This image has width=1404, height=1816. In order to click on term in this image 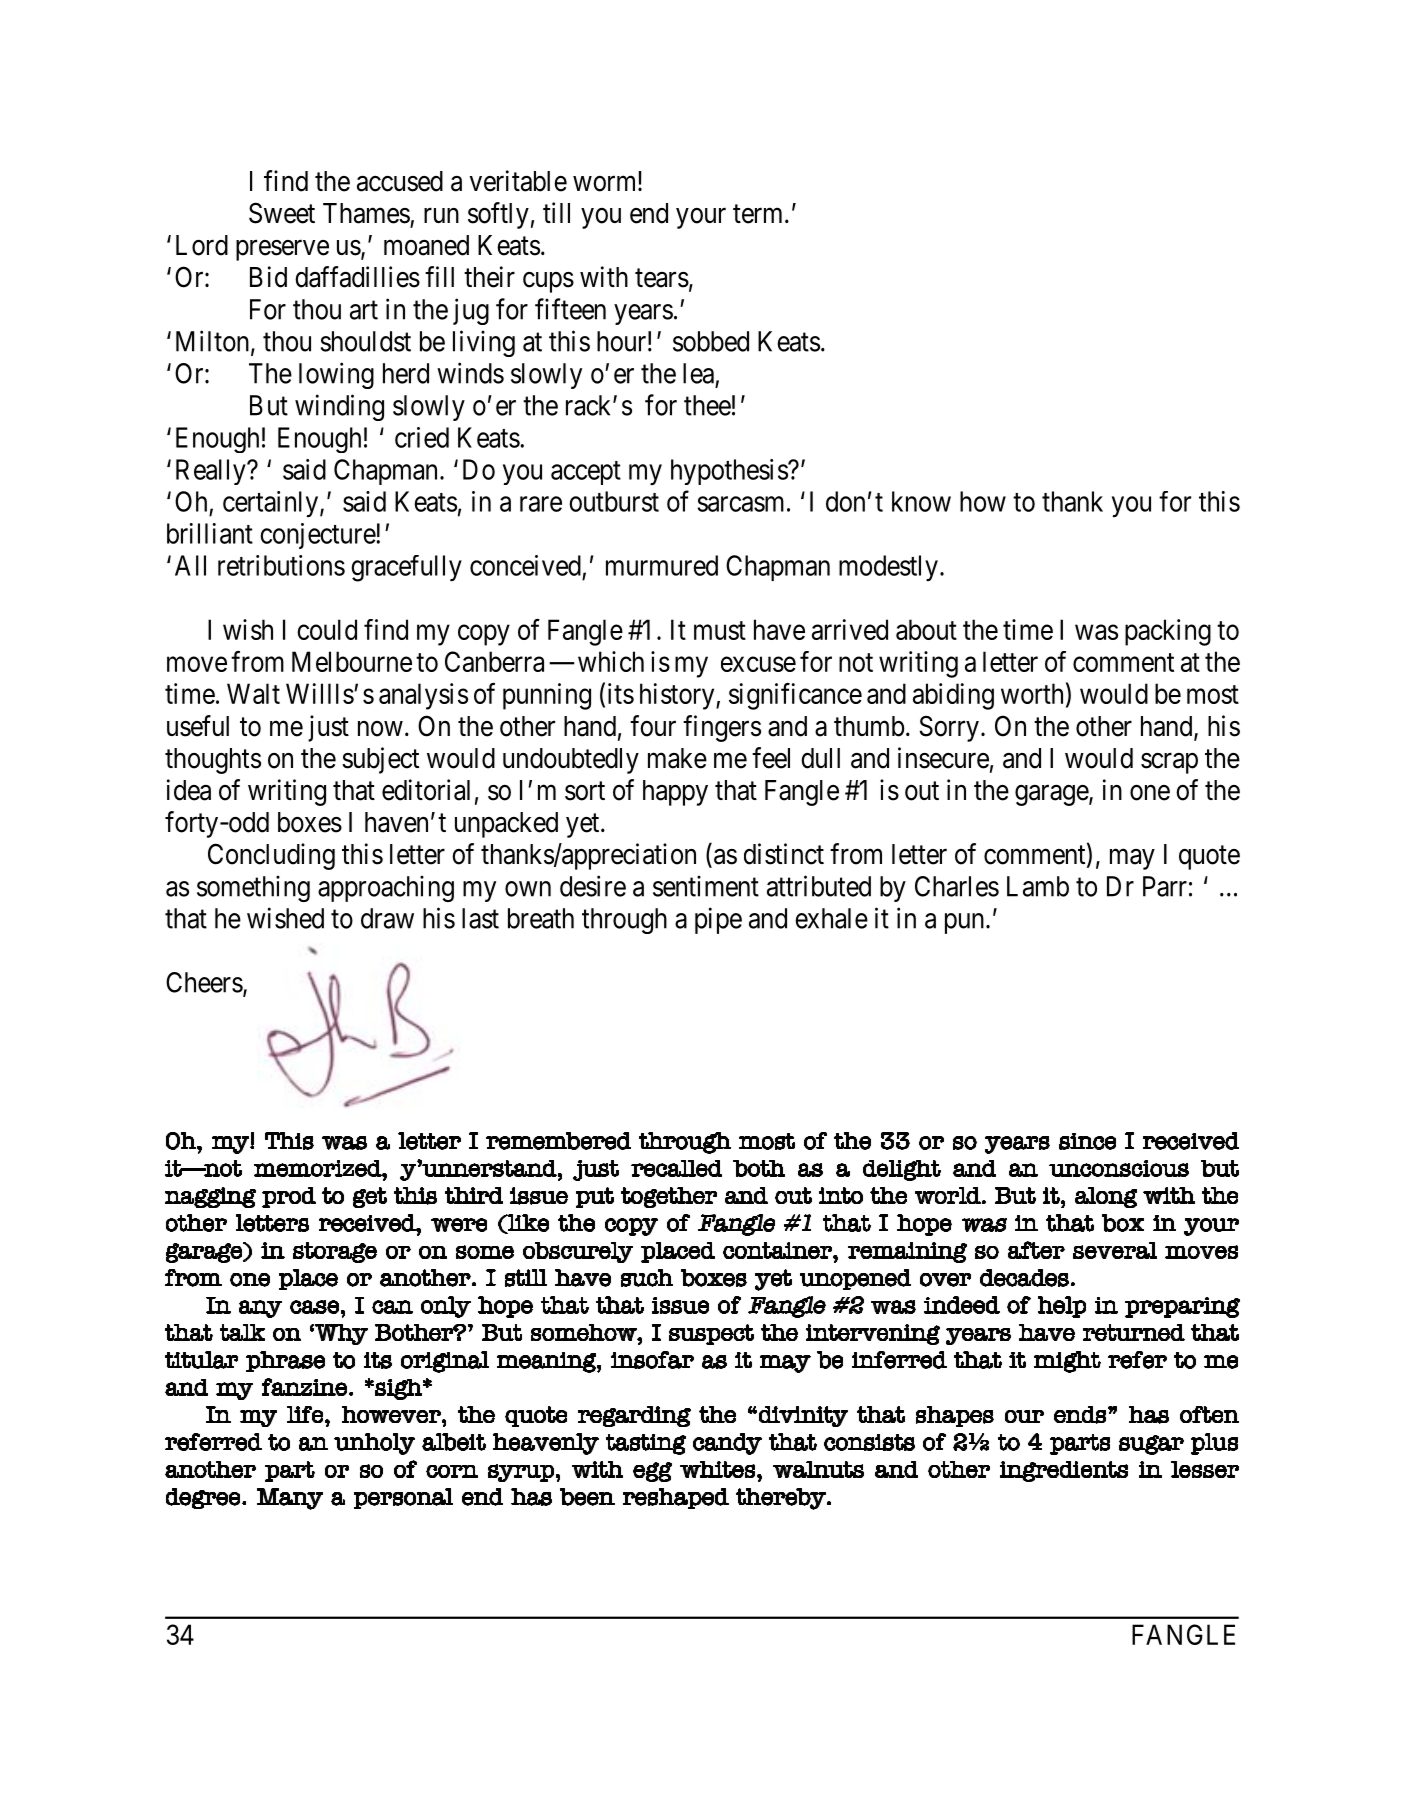, I will do `click(759, 214)`.
